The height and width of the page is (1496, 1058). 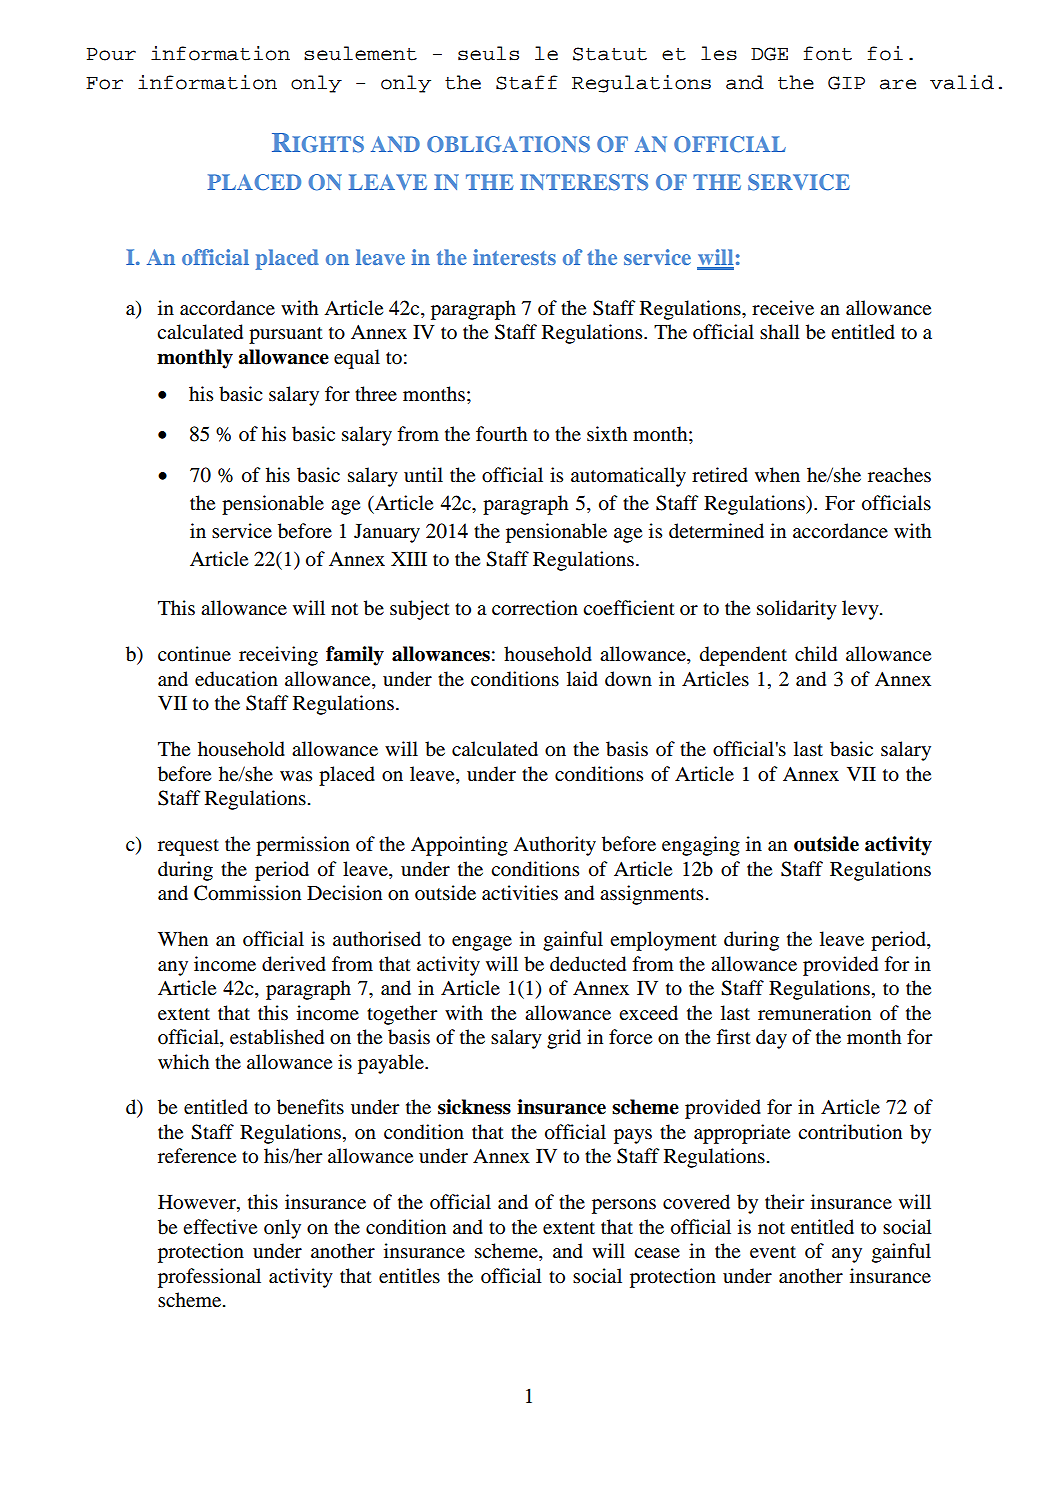 I want to click on pursuant, so click(x=286, y=335).
